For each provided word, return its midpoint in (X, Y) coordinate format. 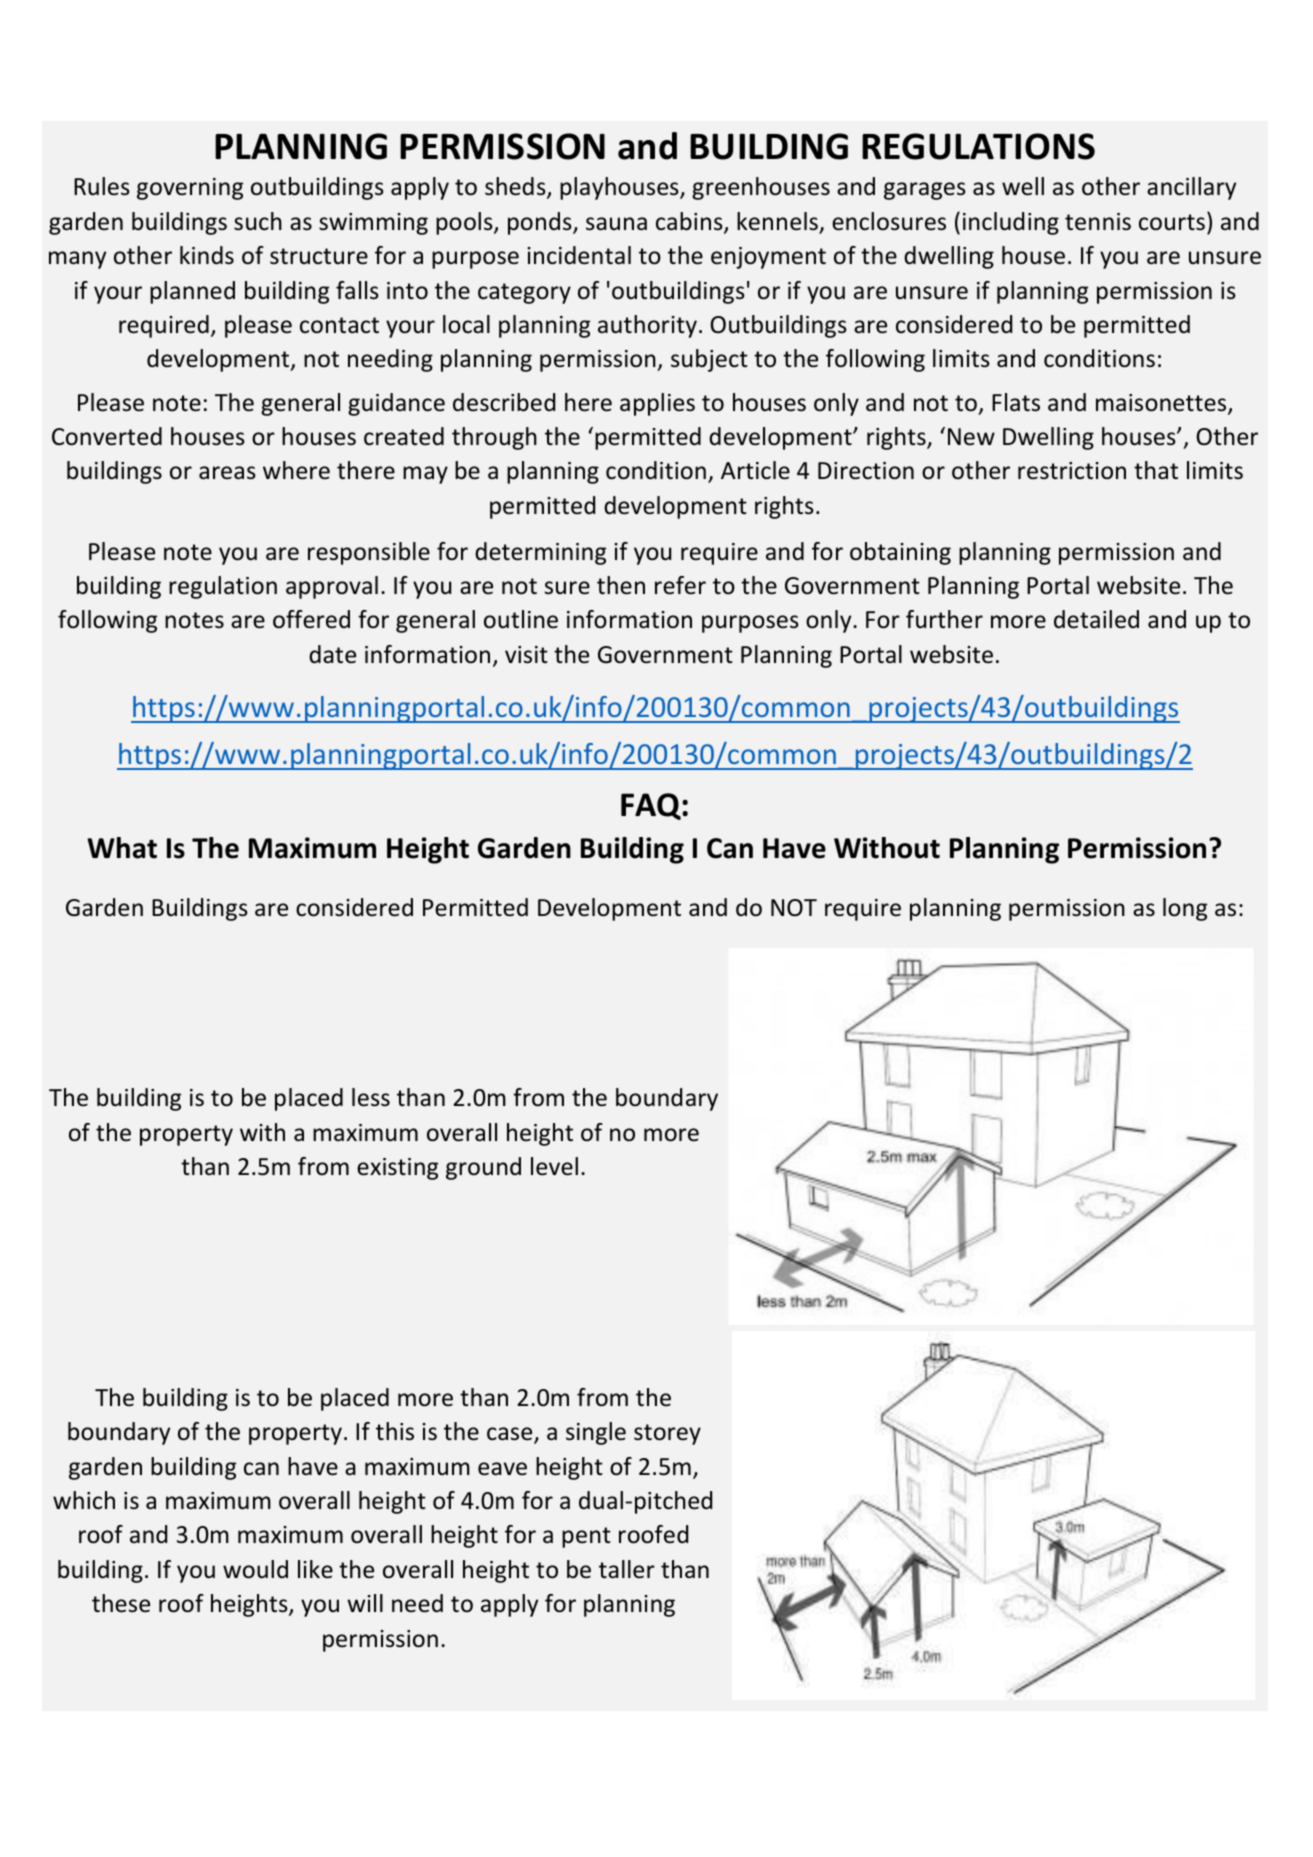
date (332, 654)
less (371, 1097)
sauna (616, 224)
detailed (1096, 619)
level (554, 1166)
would (255, 1569)
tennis (1098, 222)
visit (526, 655)
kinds (207, 255)
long (1185, 909)
